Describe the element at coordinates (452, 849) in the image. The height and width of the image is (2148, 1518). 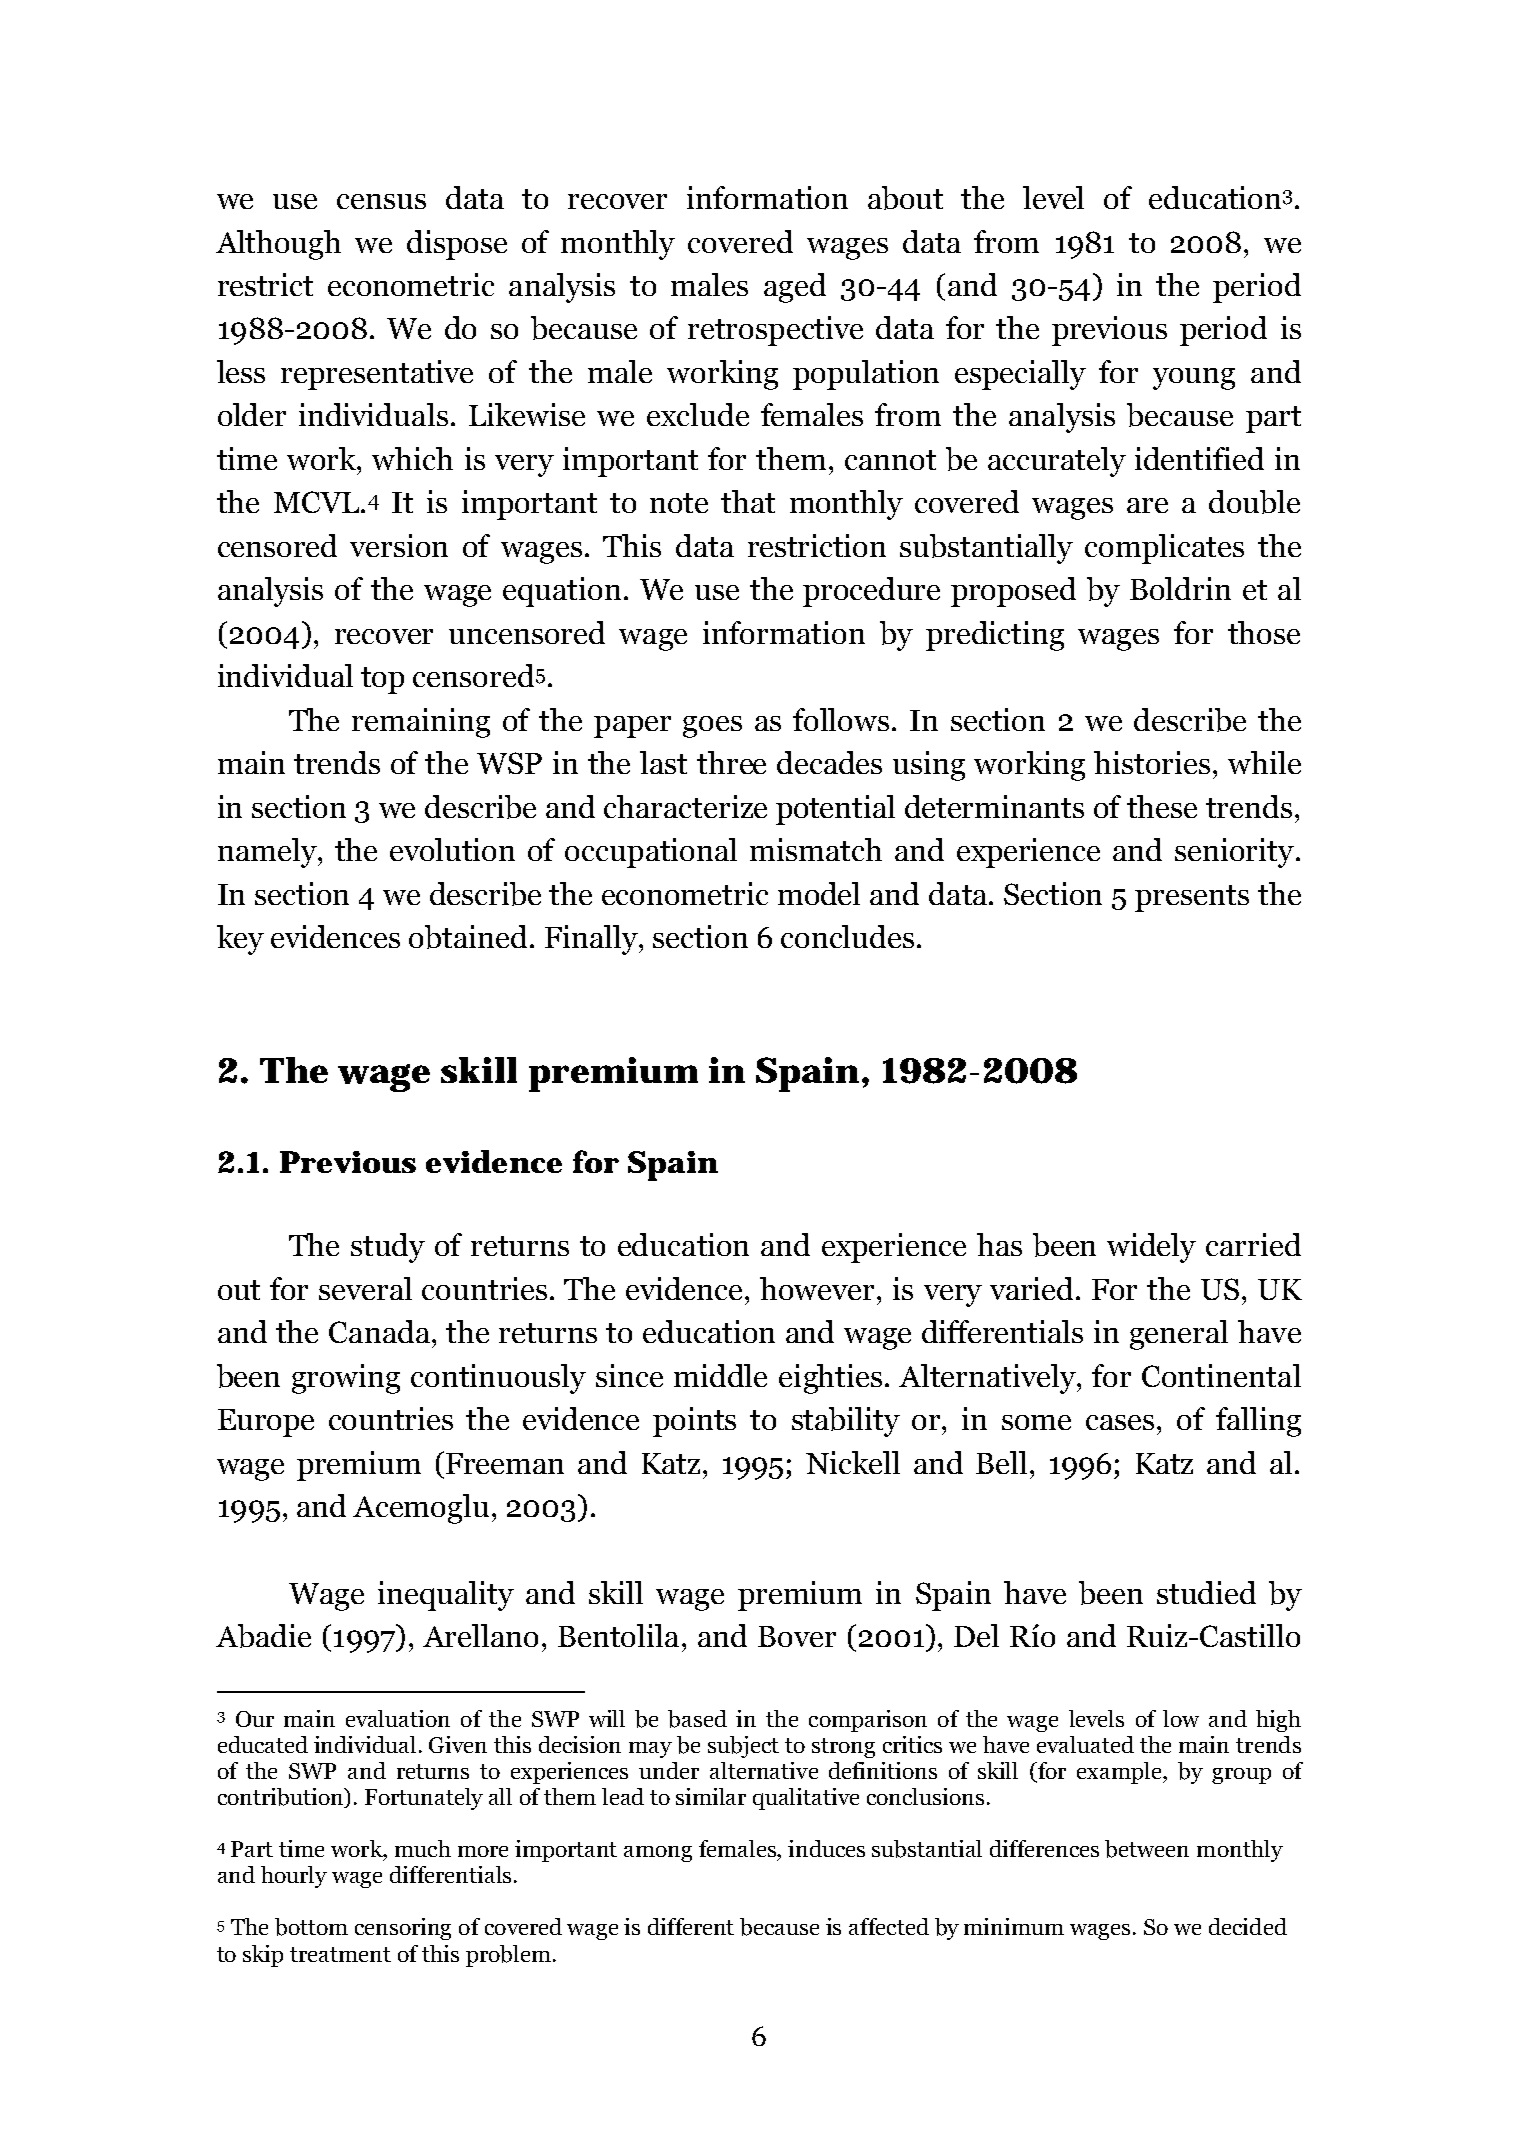
I see `evolution` at that location.
